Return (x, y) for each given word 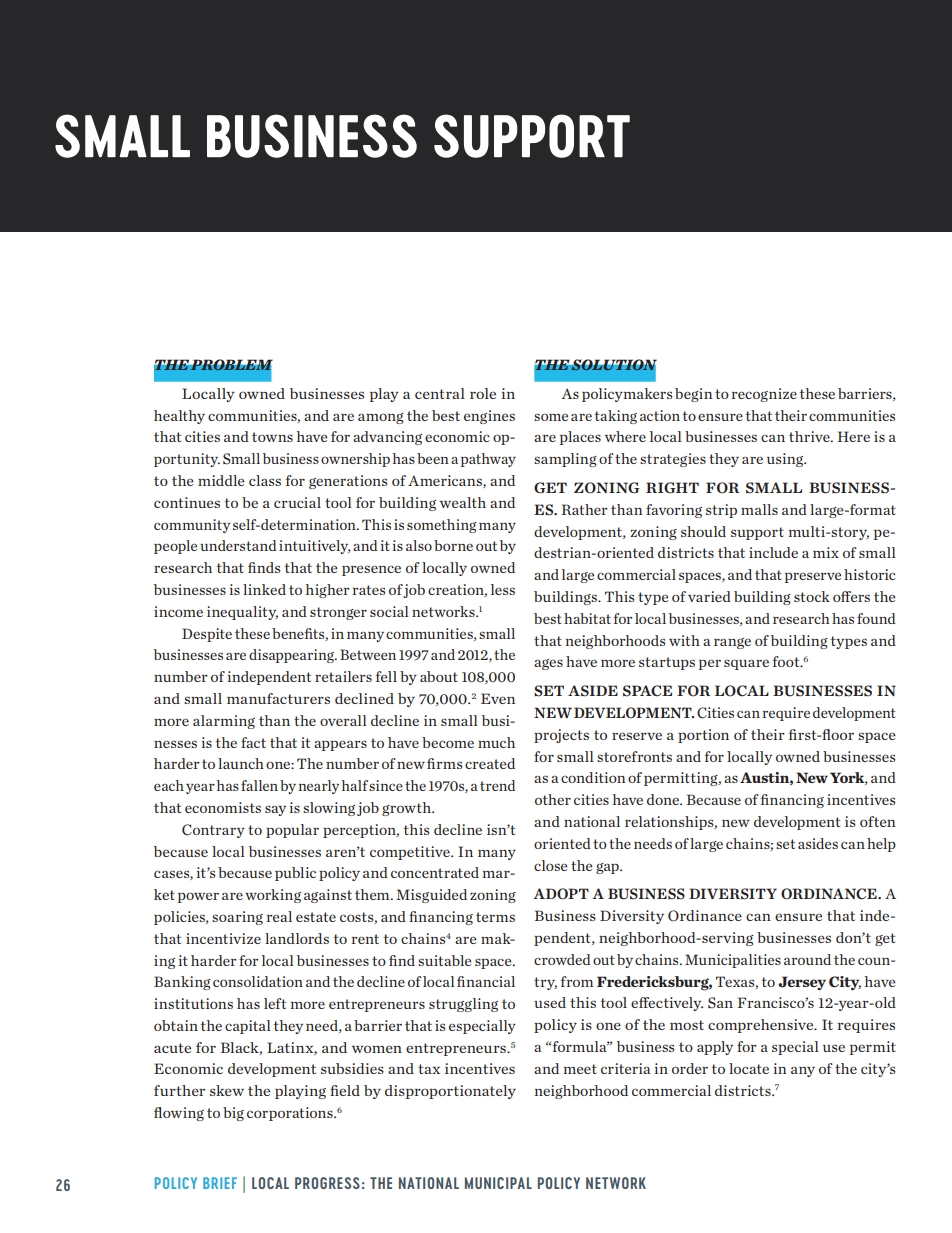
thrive (810, 436)
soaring (237, 918)
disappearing (293, 656)
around (807, 959)
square (746, 664)
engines (489, 417)
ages (548, 664)
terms (495, 917)
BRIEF (220, 1183)
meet (580, 1069)
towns (272, 437)
